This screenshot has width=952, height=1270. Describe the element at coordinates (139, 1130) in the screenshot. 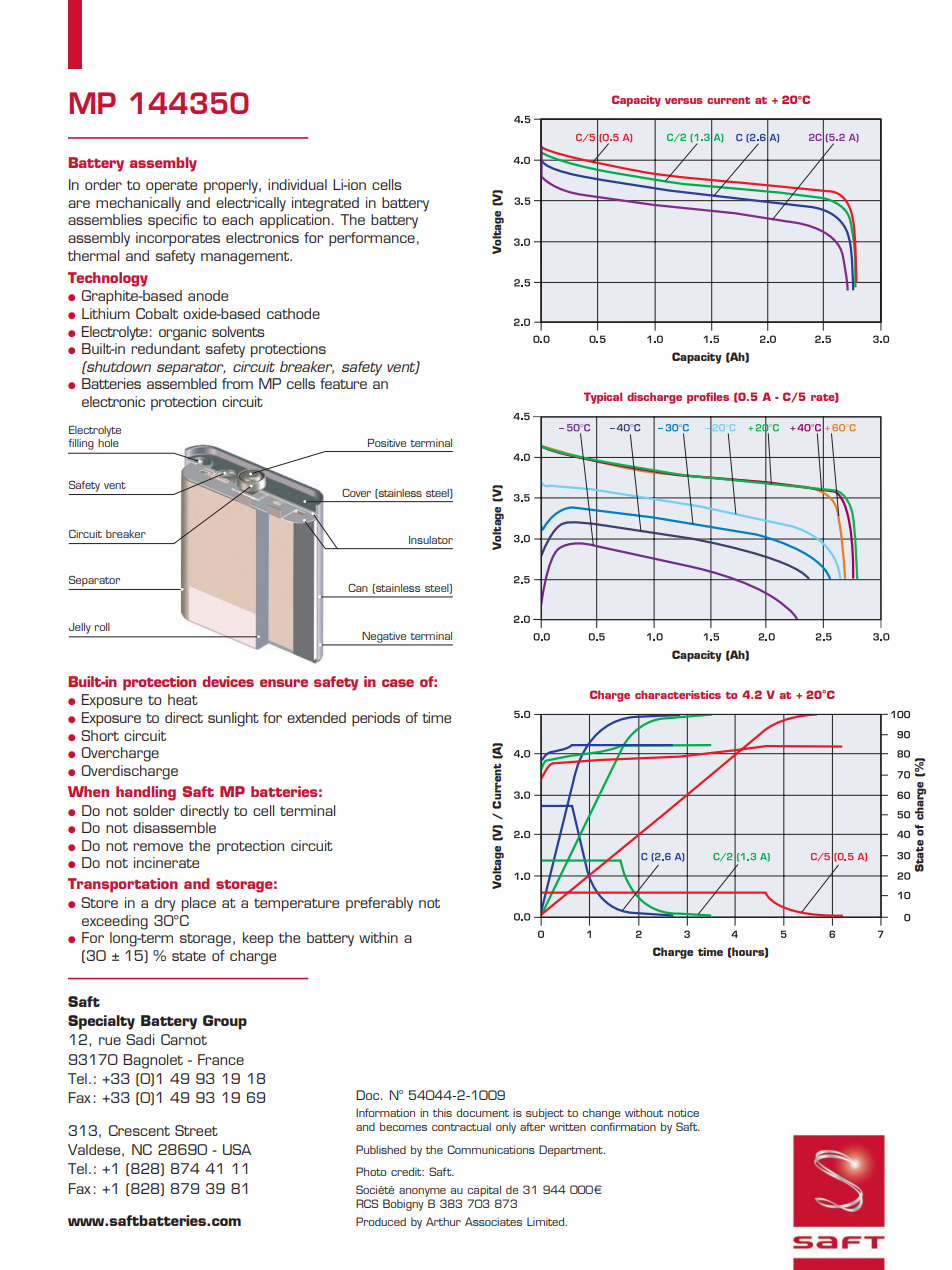

I see `Crescent` at that location.
